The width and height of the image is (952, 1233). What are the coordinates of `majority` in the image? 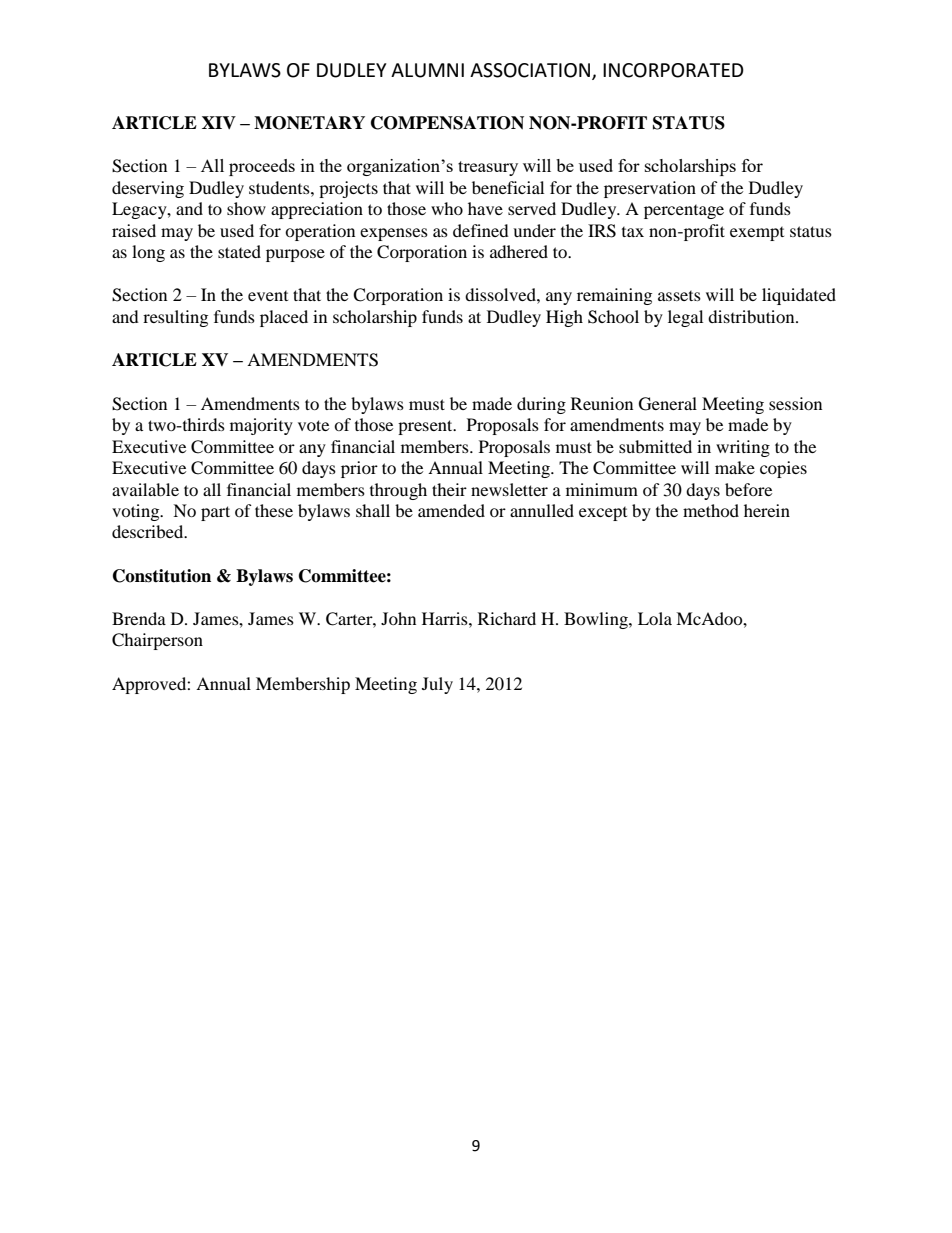 It's located at (261, 426).
